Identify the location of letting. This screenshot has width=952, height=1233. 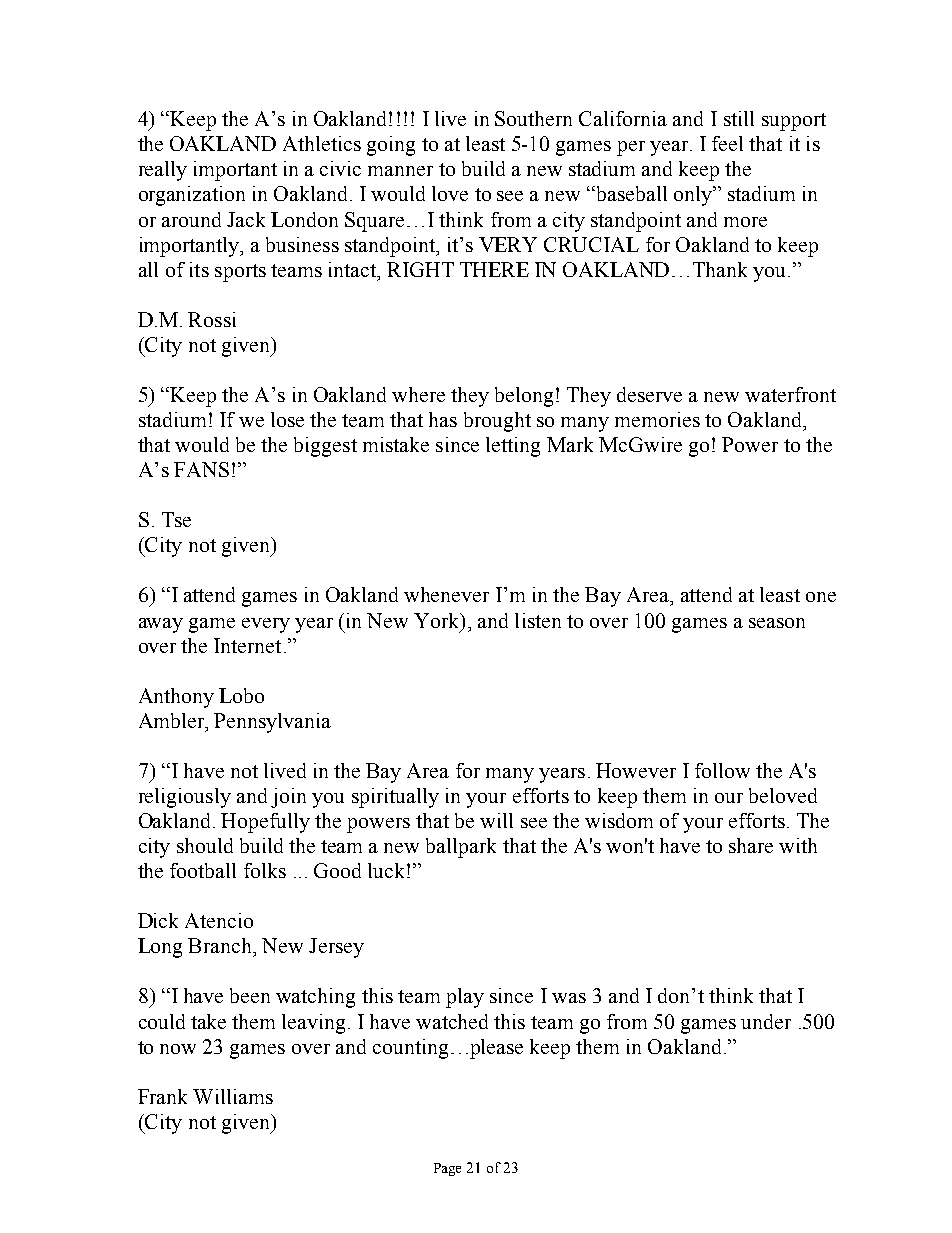
(513, 447).
